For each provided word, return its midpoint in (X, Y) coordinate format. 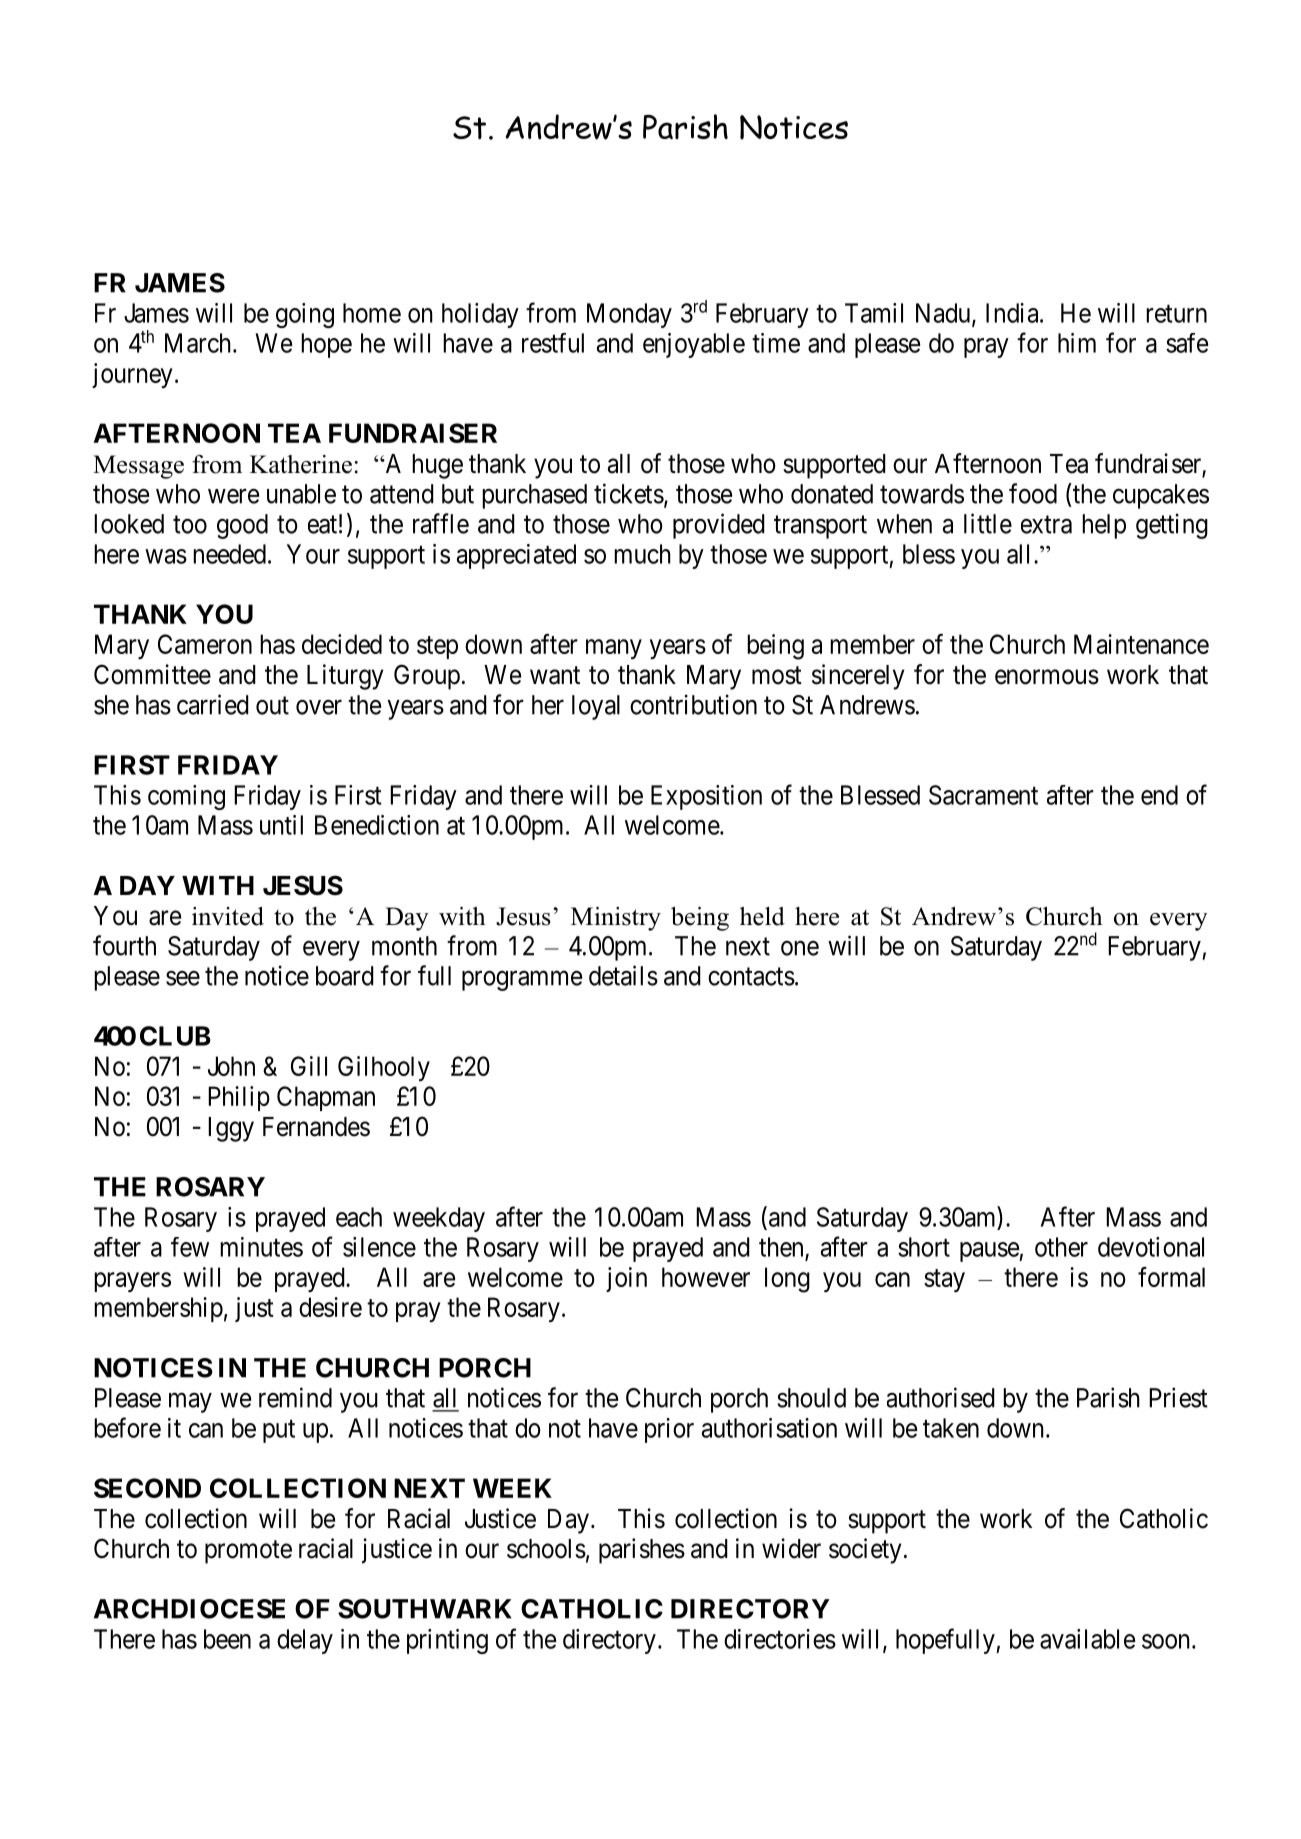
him (1077, 343)
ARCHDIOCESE (189, 1609)
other (1061, 1247)
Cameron (205, 644)
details (623, 975)
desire (330, 1307)
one (800, 948)
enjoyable (694, 345)
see (183, 978)
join (626, 1279)
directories (780, 1639)
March (199, 343)
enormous (1047, 677)
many (614, 649)
